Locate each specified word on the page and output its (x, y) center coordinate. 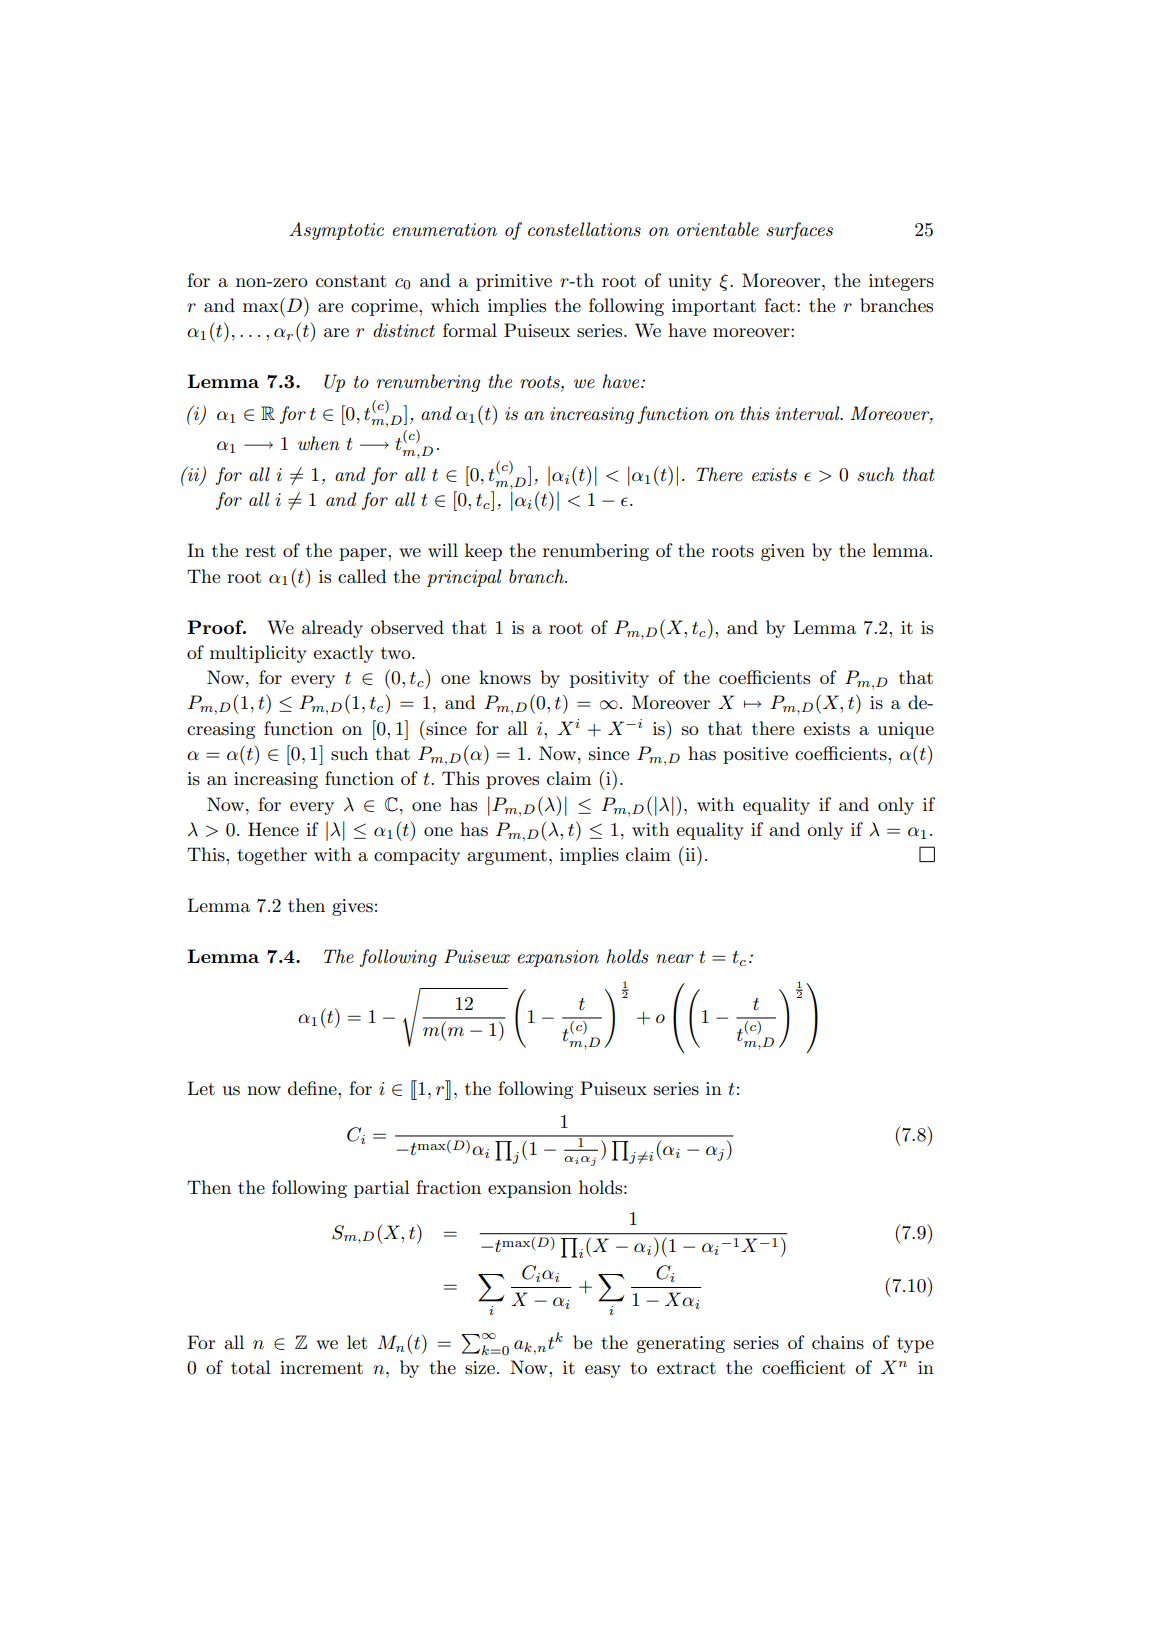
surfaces (799, 231)
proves (512, 782)
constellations (584, 229)
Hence (273, 829)
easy (603, 1371)
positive (755, 755)
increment (321, 1368)
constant (351, 281)
